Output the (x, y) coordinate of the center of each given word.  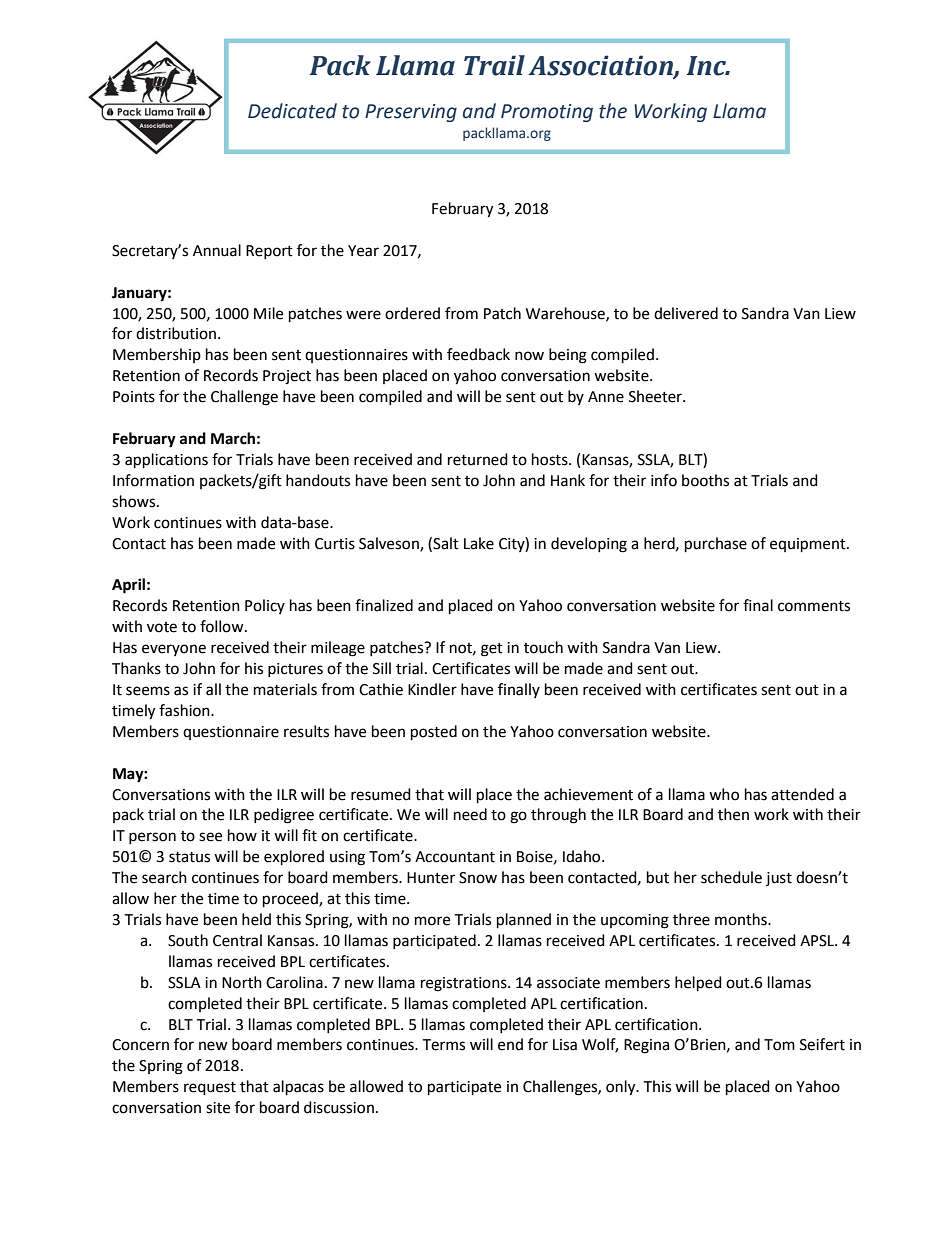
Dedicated (292, 111)
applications (166, 461)
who (724, 794)
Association (601, 66)
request (210, 1089)
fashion (185, 710)
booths (705, 480)
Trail (494, 65)
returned (478, 459)
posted (434, 733)
